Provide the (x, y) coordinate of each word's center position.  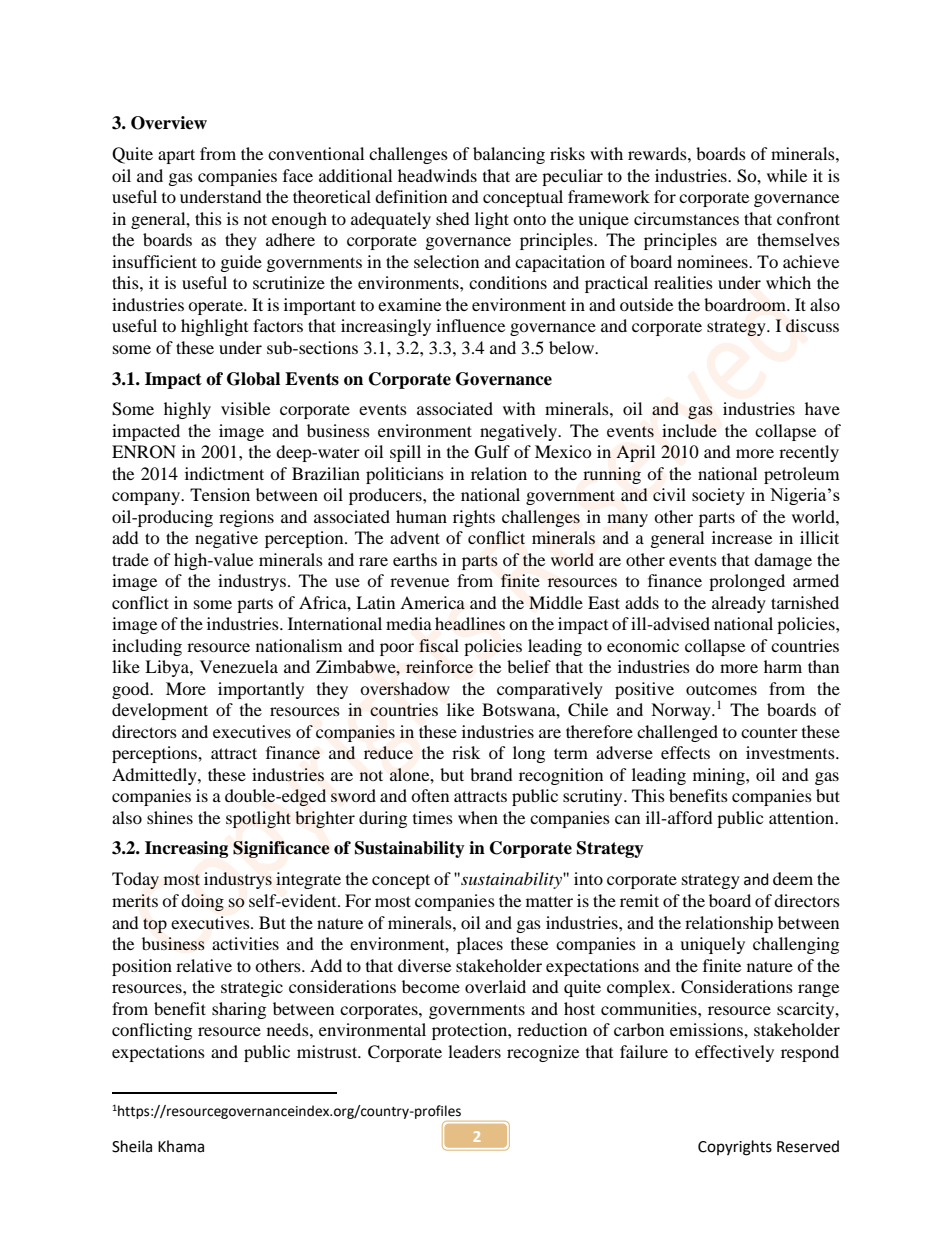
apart (176, 156)
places (480, 945)
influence (470, 325)
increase (742, 537)
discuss (812, 326)
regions (246, 518)
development (160, 711)
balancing (509, 155)
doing (202, 902)
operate (216, 307)
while (787, 175)
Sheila (132, 1146)
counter (769, 733)
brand (491, 774)
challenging (796, 945)
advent (415, 537)
